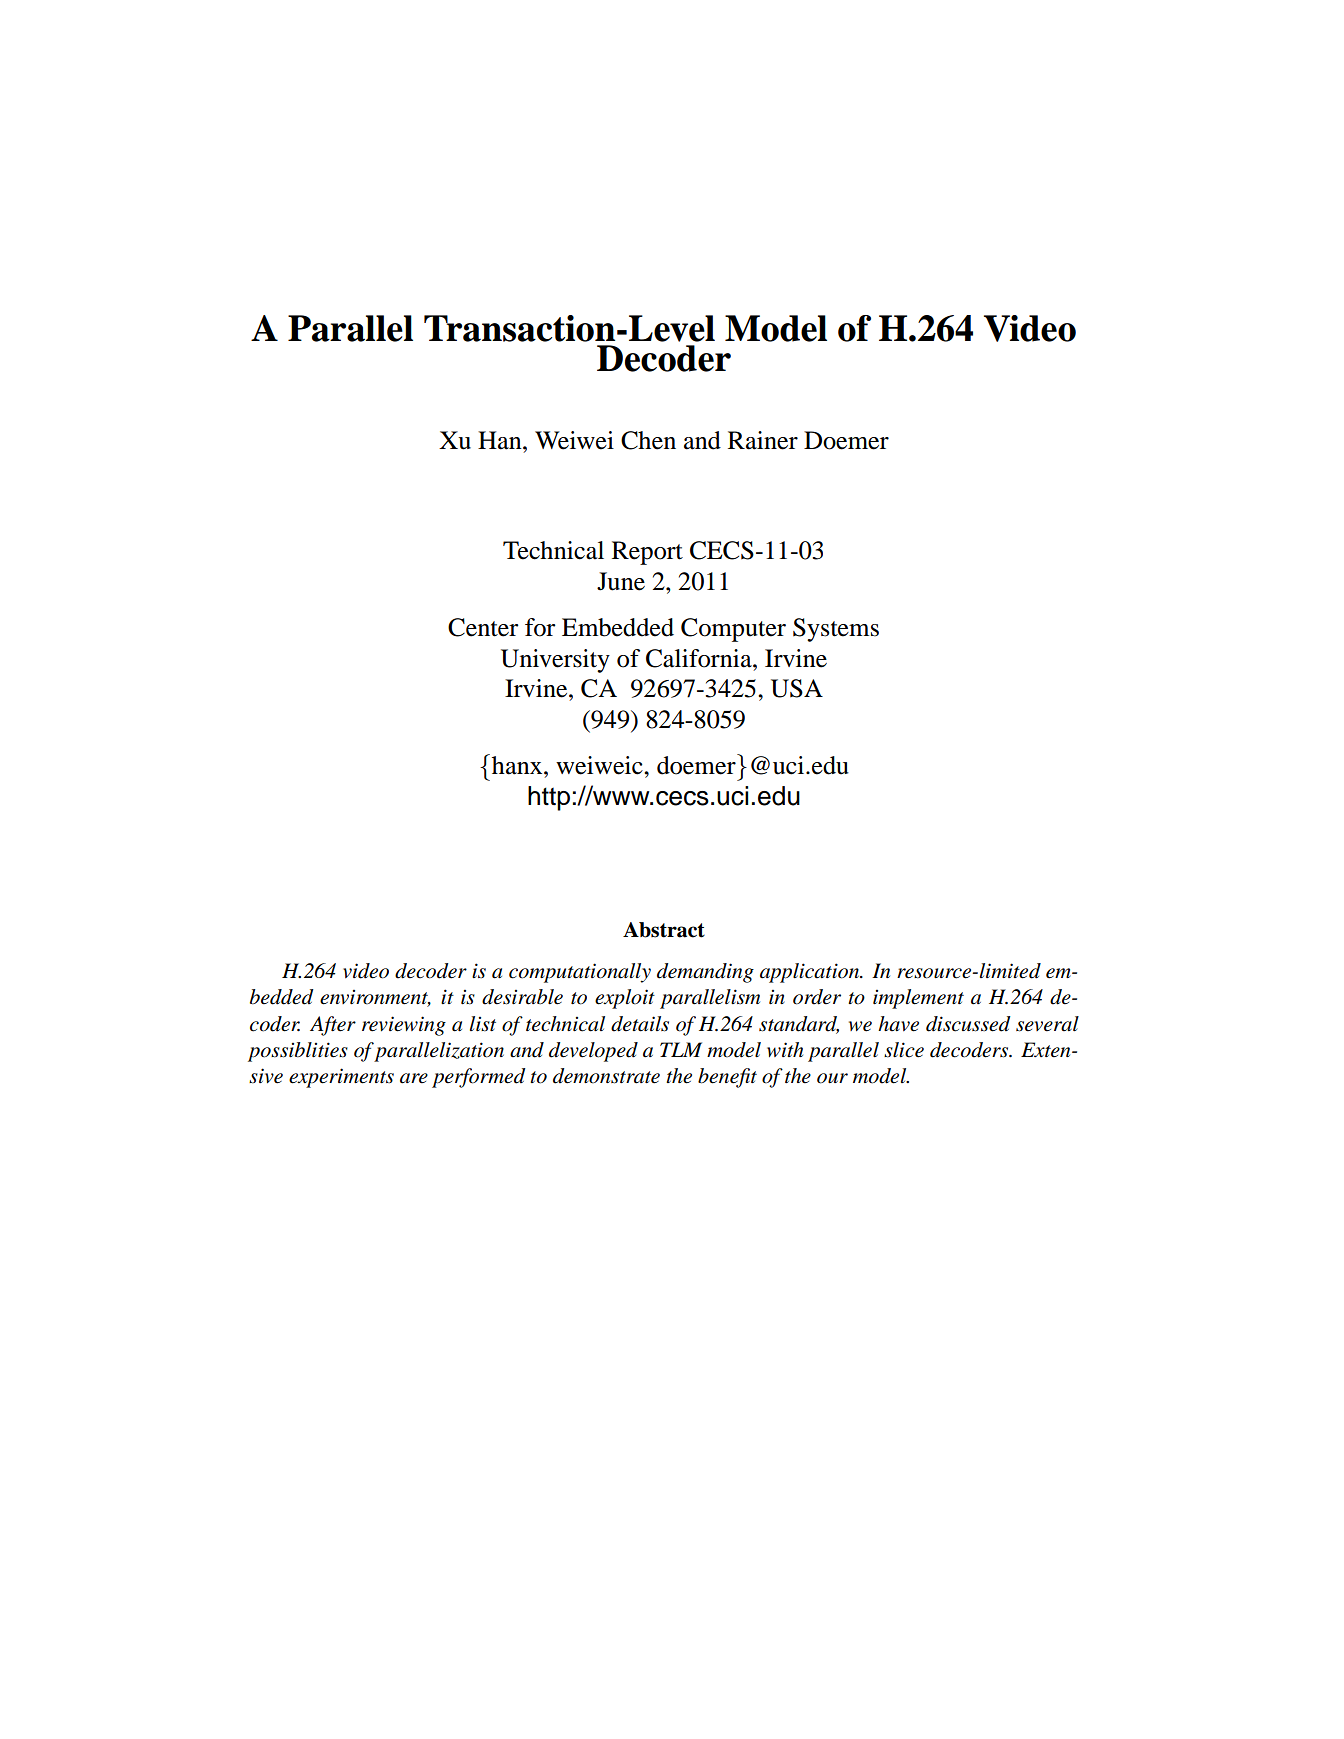  I want to click on Chen, so click(648, 440).
